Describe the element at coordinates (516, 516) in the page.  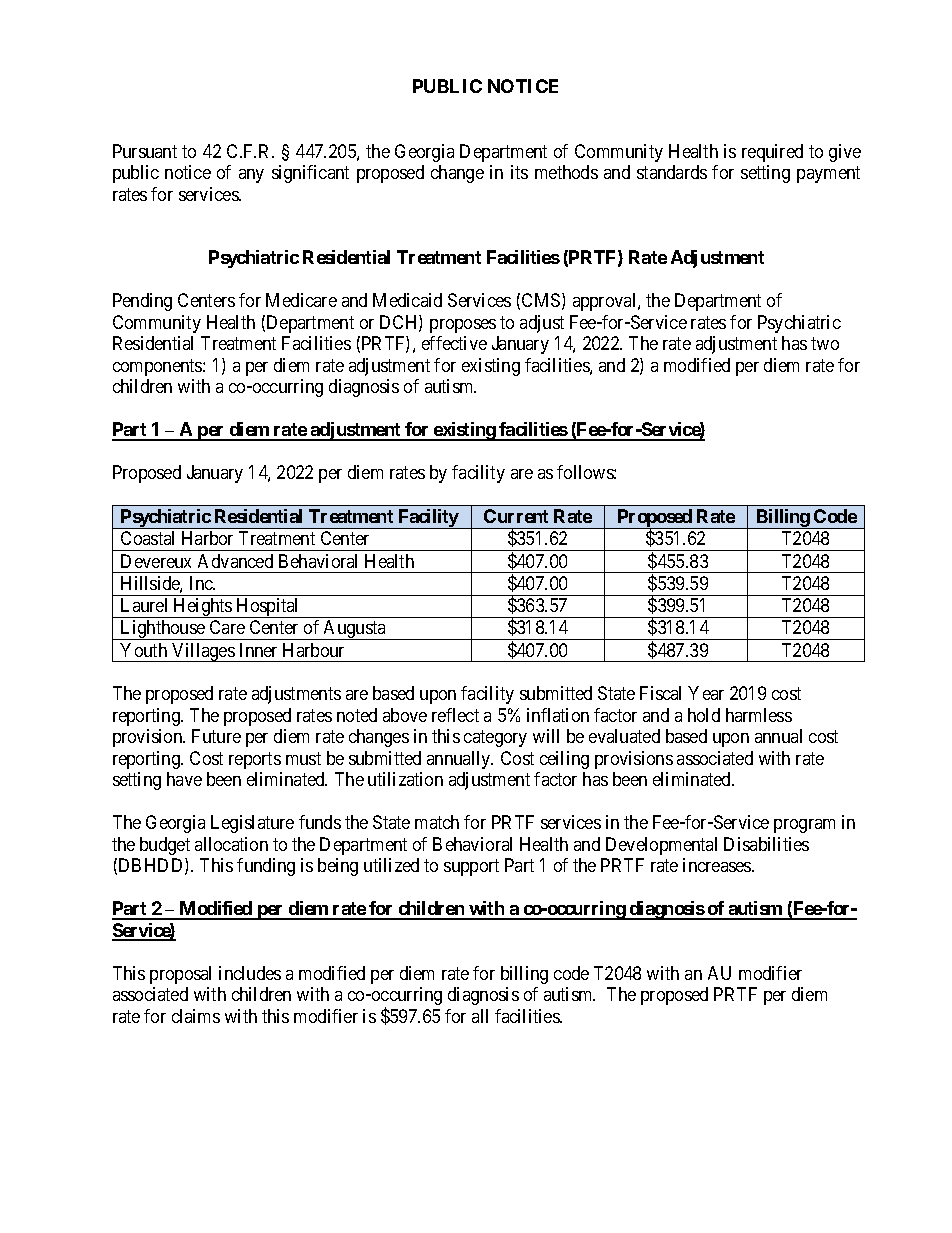
I see `Current` at that location.
